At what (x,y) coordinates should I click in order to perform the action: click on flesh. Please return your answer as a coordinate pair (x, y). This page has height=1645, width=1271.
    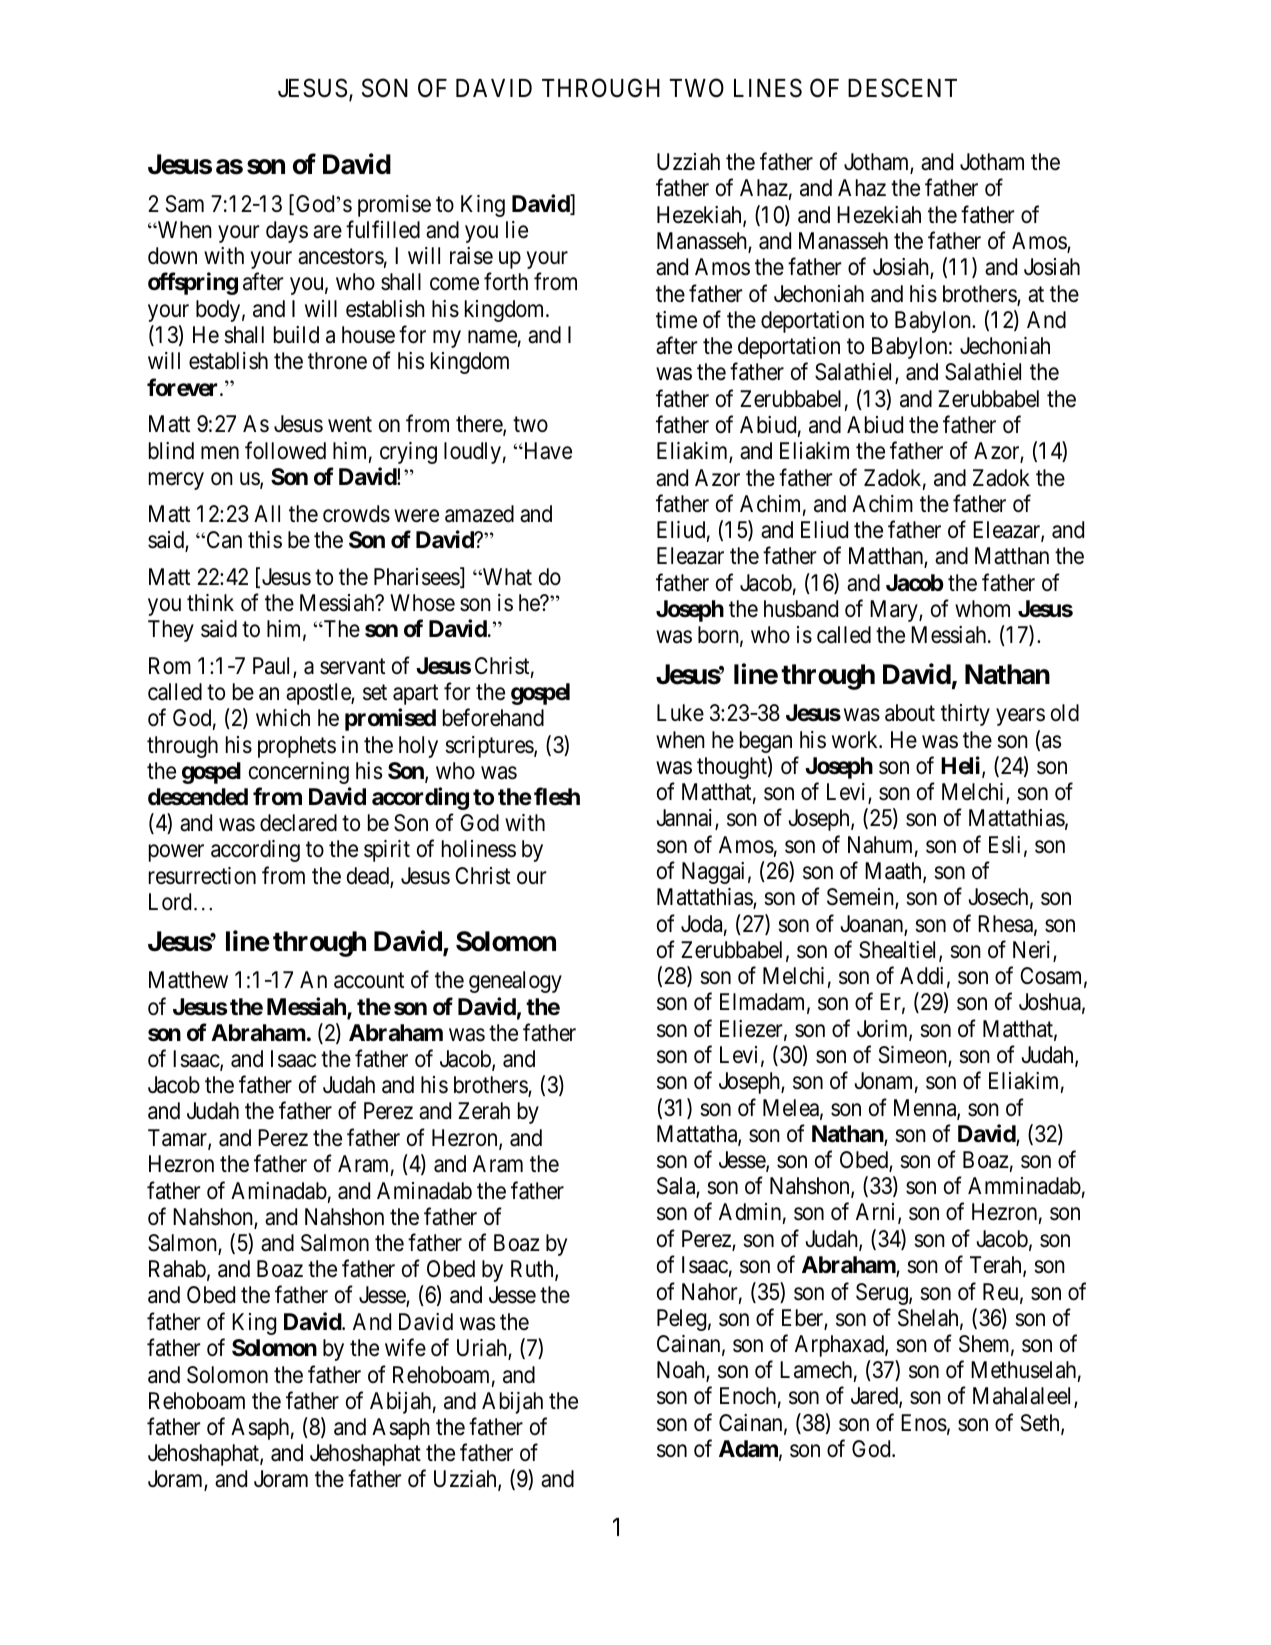
    Looking at the image, I should click on (557, 796).
